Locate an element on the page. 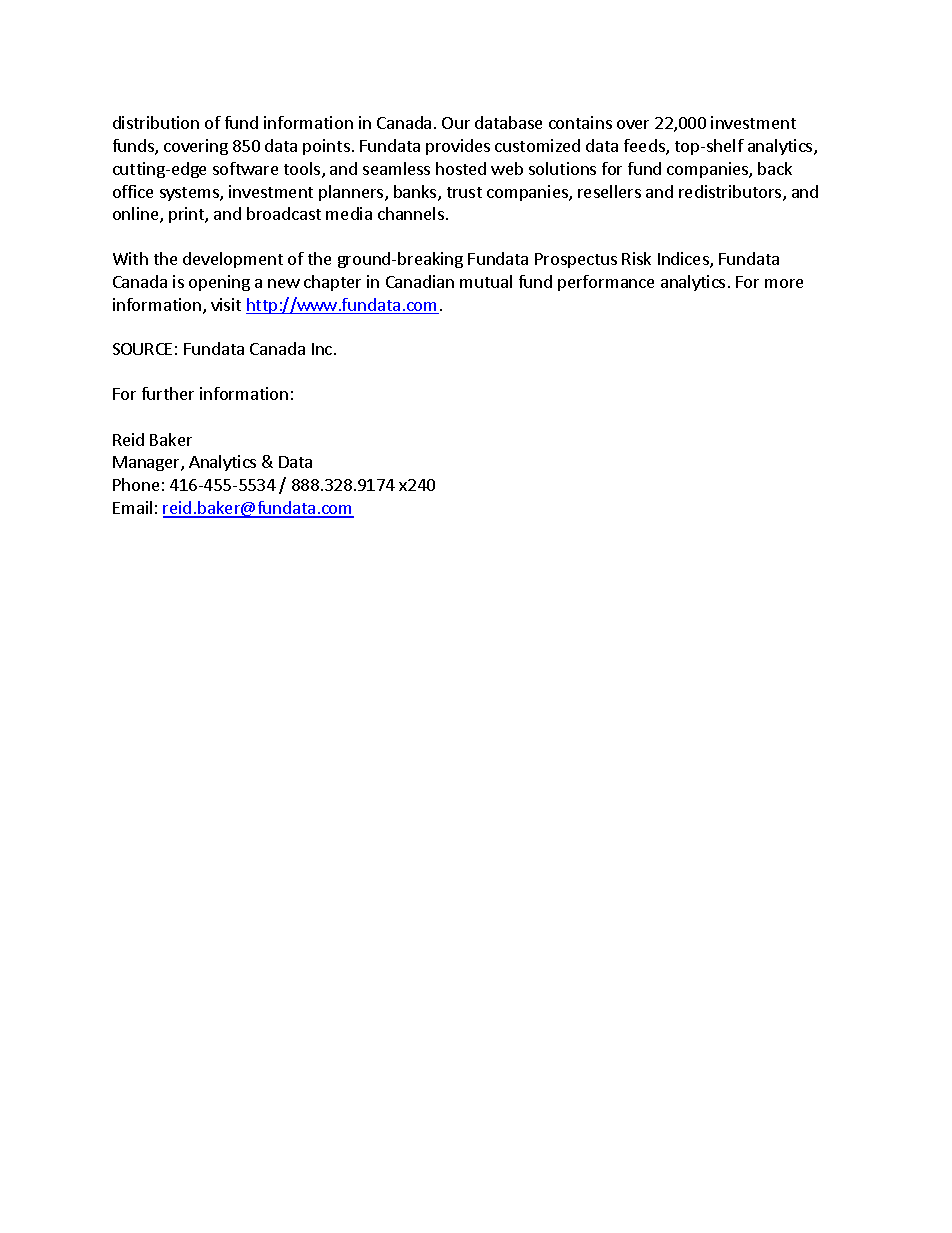 This page has height=1233, width=952. mutual is located at coordinates (486, 281).
